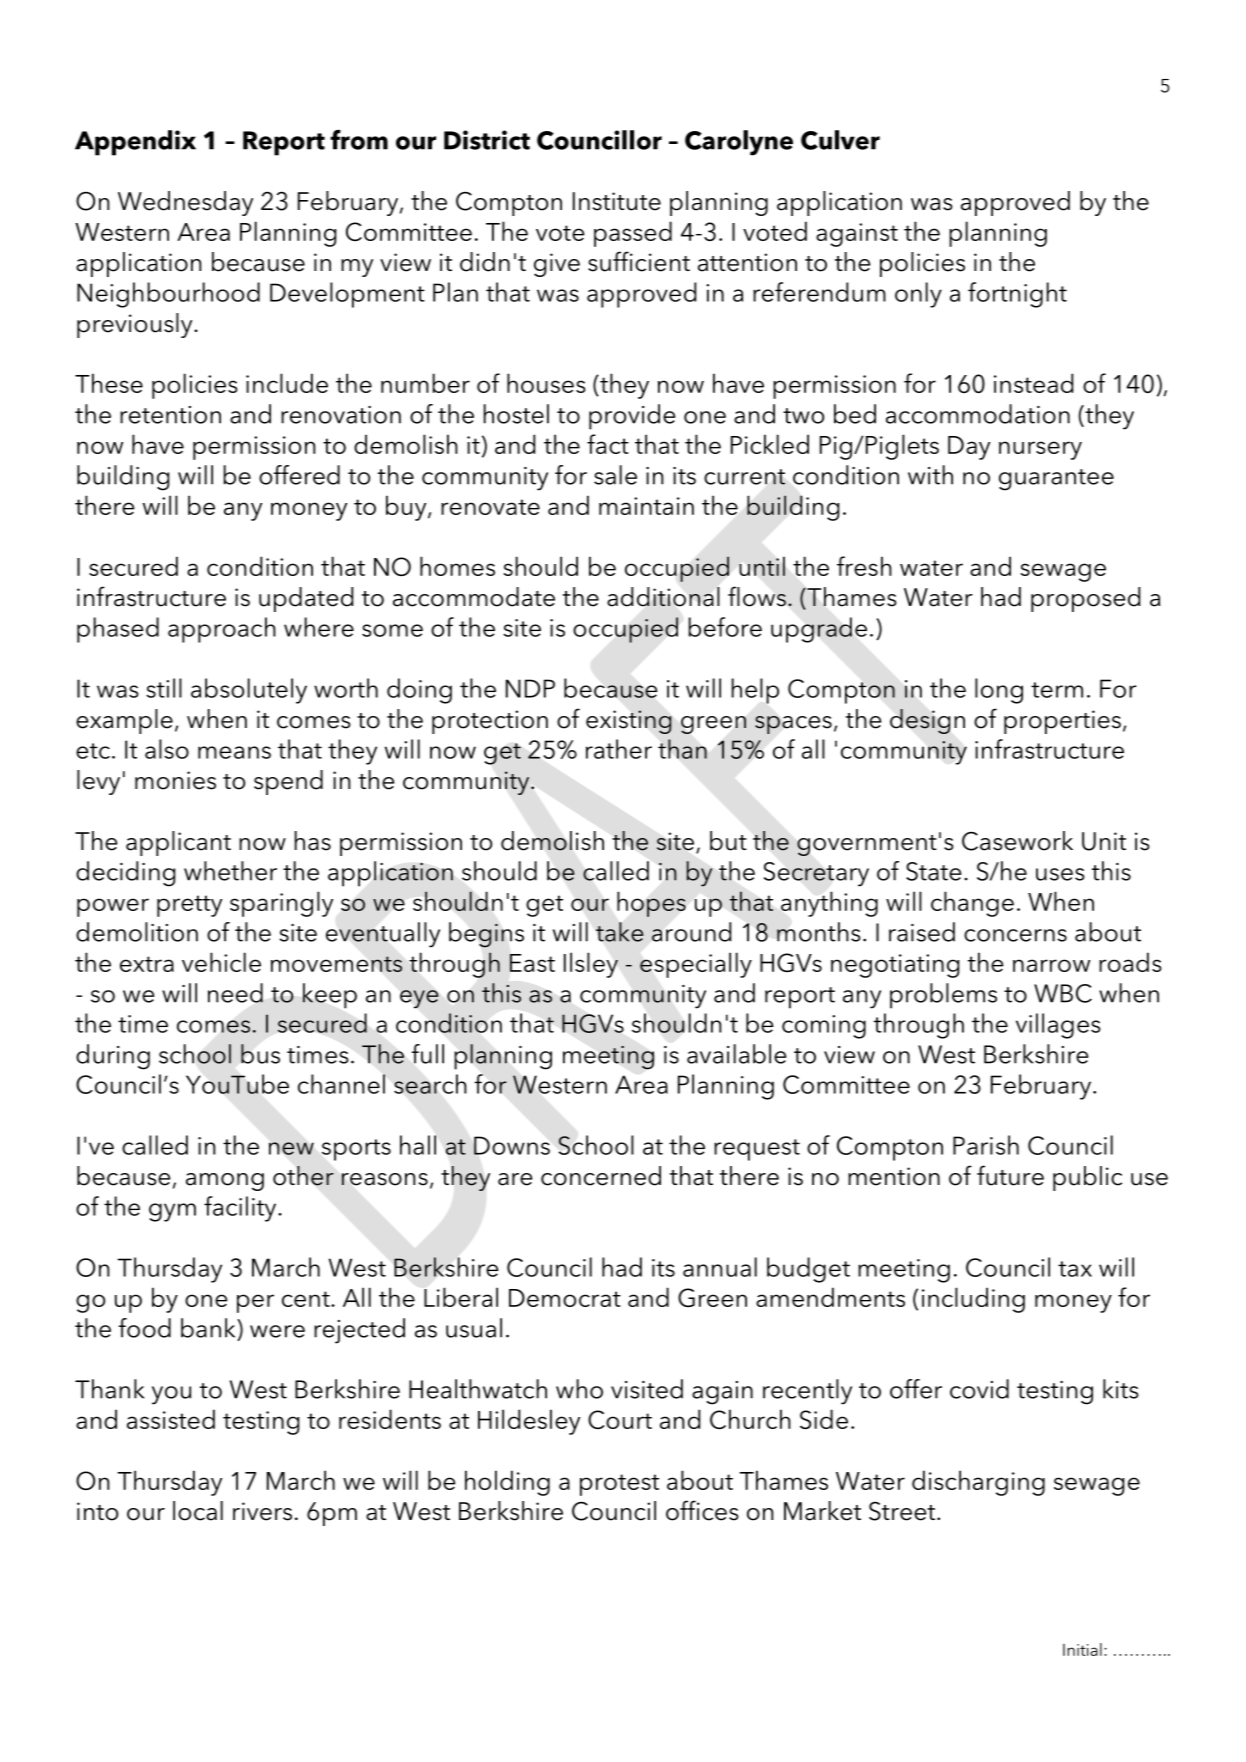 The image size is (1246, 1762). I want to click on properties, so click(1062, 722).
